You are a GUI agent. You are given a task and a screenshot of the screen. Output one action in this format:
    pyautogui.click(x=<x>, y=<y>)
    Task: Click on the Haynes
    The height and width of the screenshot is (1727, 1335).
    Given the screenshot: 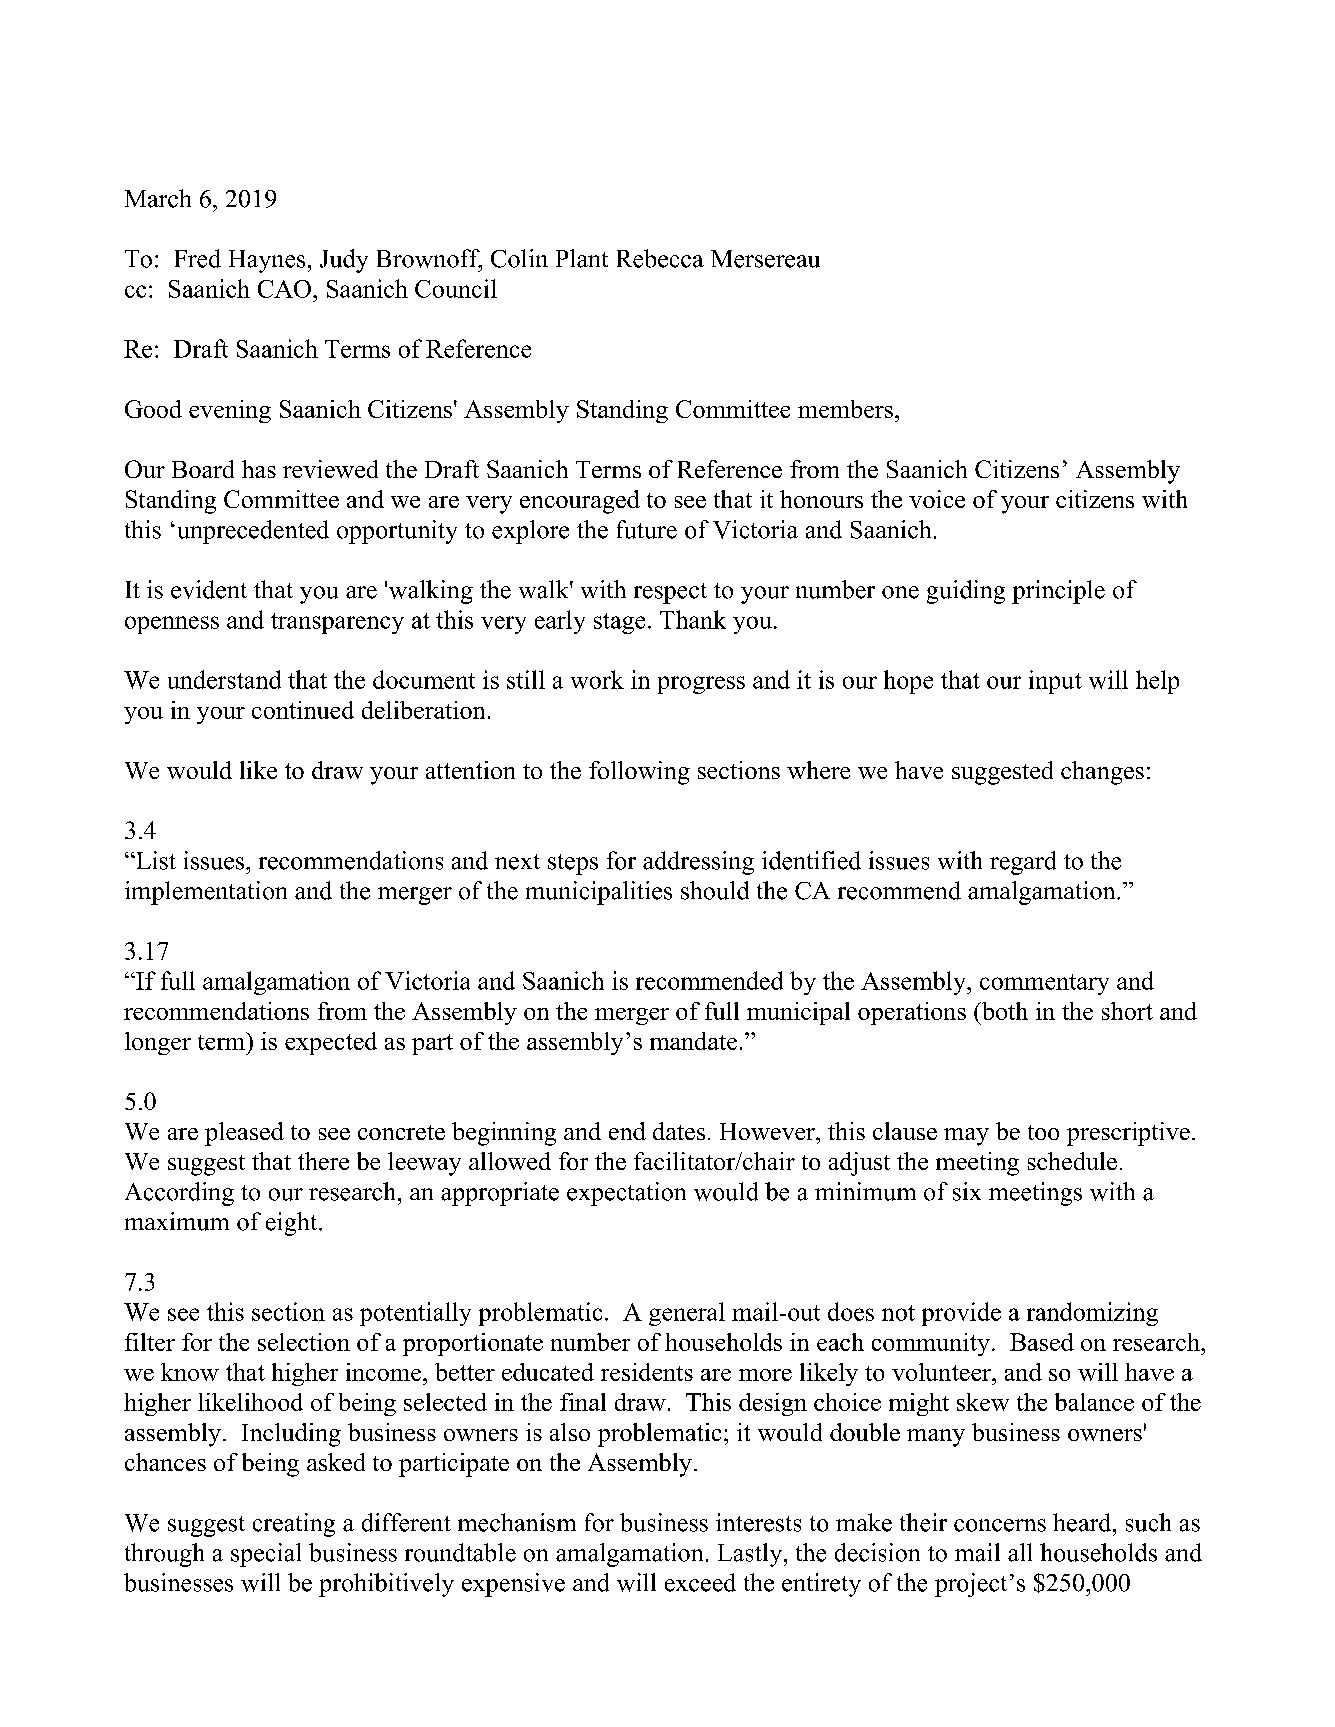 What is the action you would take?
    pyautogui.click(x=267, y=261)
